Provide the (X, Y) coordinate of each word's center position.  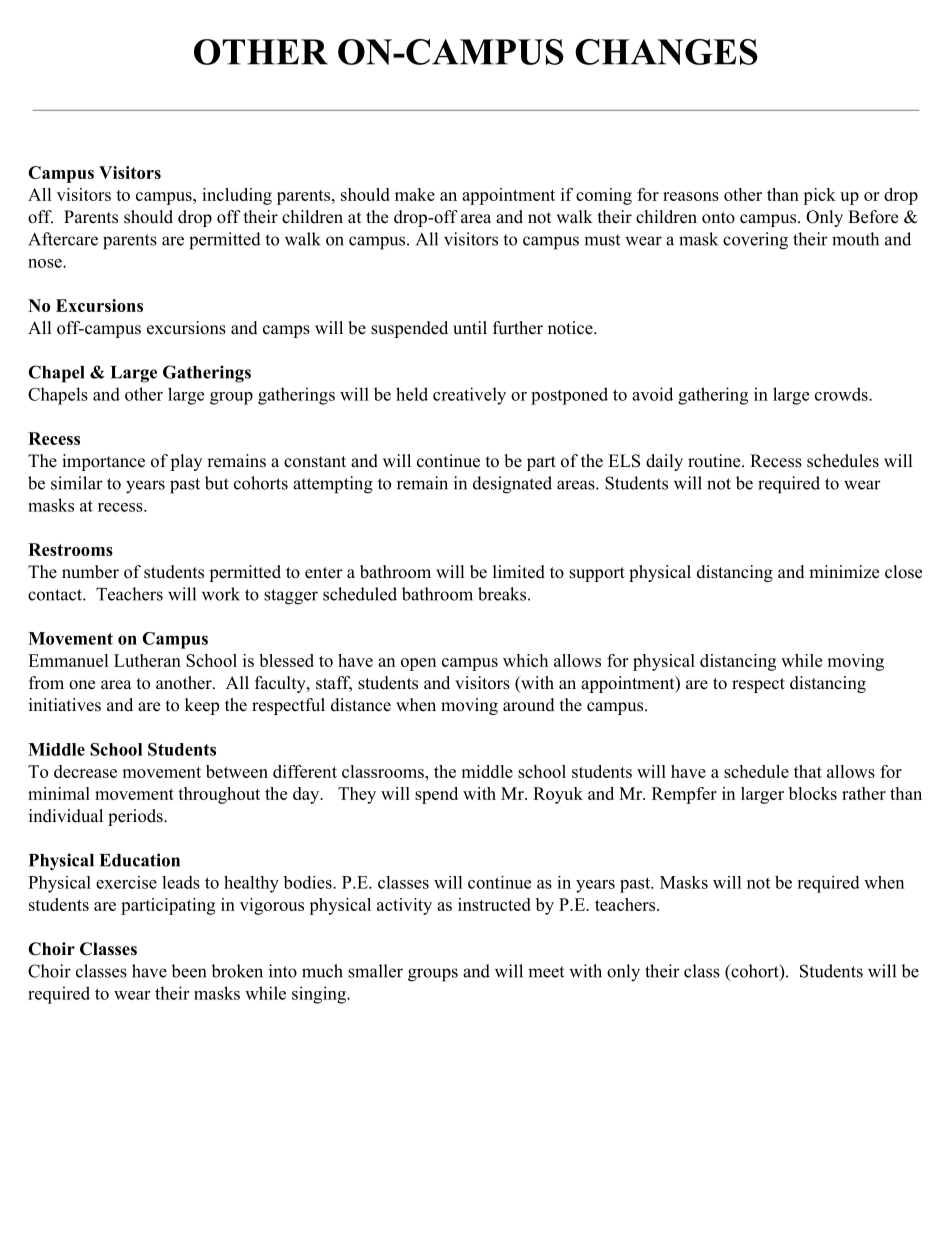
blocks (813, 793)
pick (819, 196)
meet (546, 972)
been (188, 971)
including (237, 196)
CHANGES (666, 52)
